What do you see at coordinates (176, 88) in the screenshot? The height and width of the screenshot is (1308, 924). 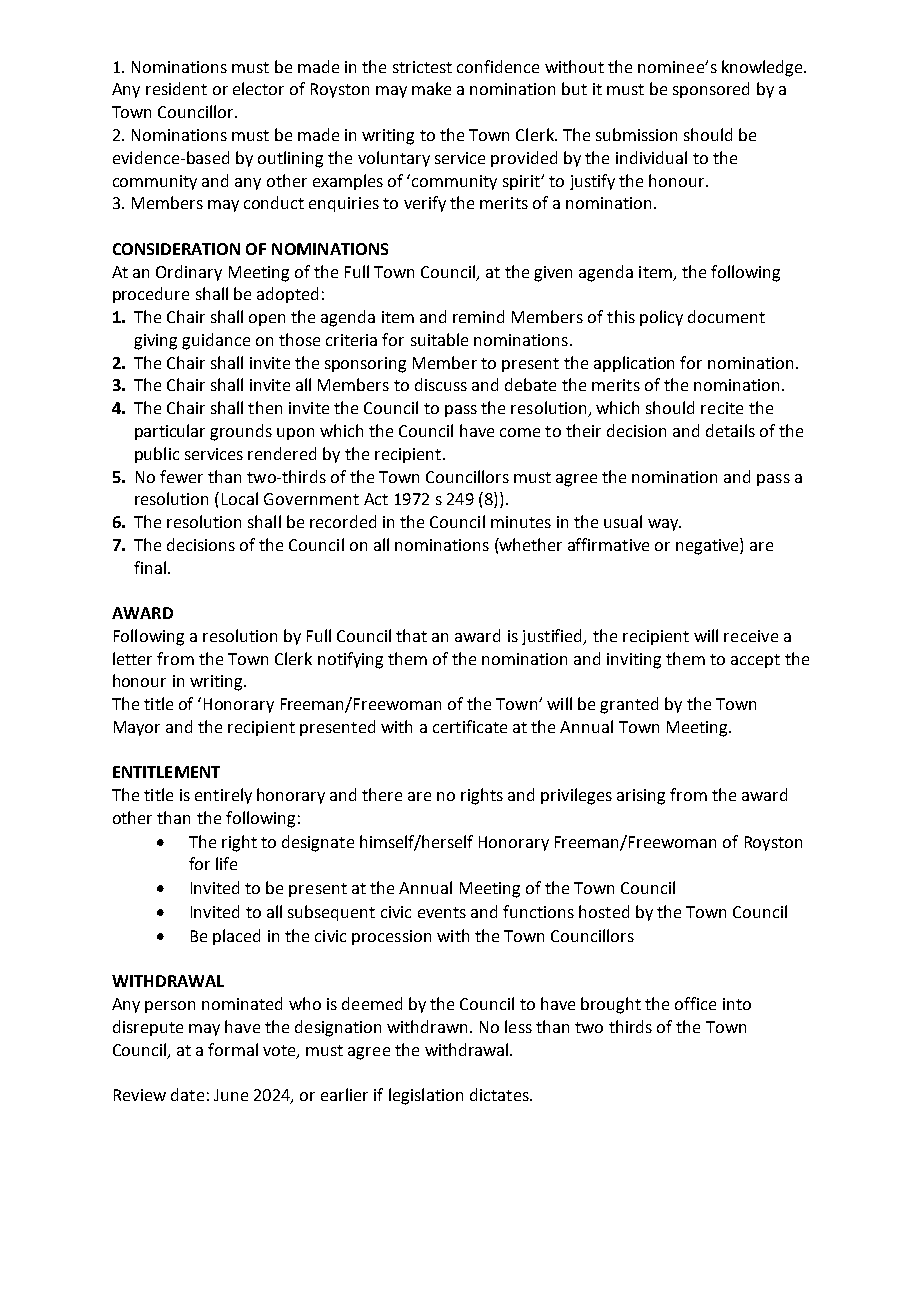 I see `resident` at bounding box center [176, 88].
